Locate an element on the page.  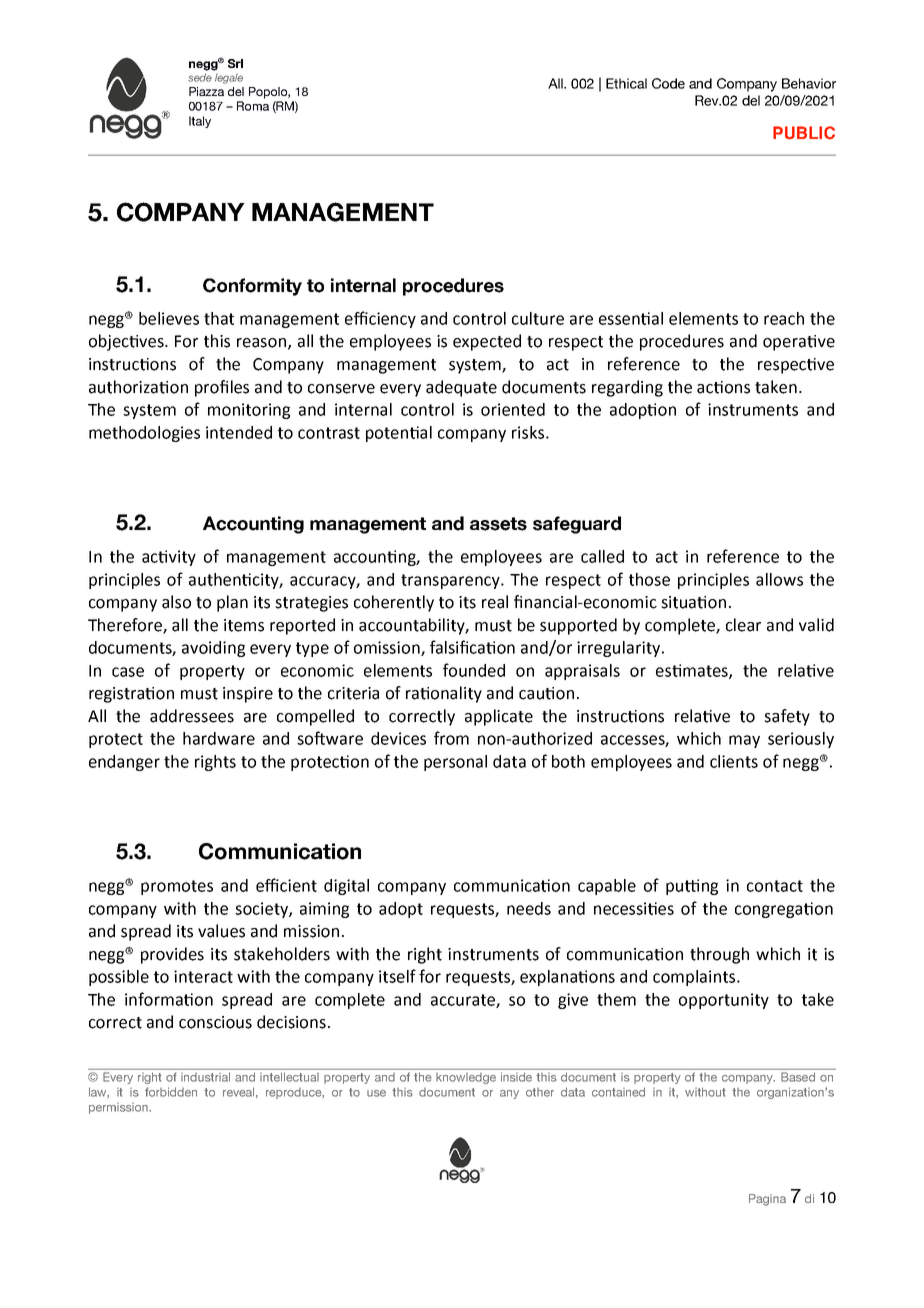
putting is located at coordinates (692, 887).
